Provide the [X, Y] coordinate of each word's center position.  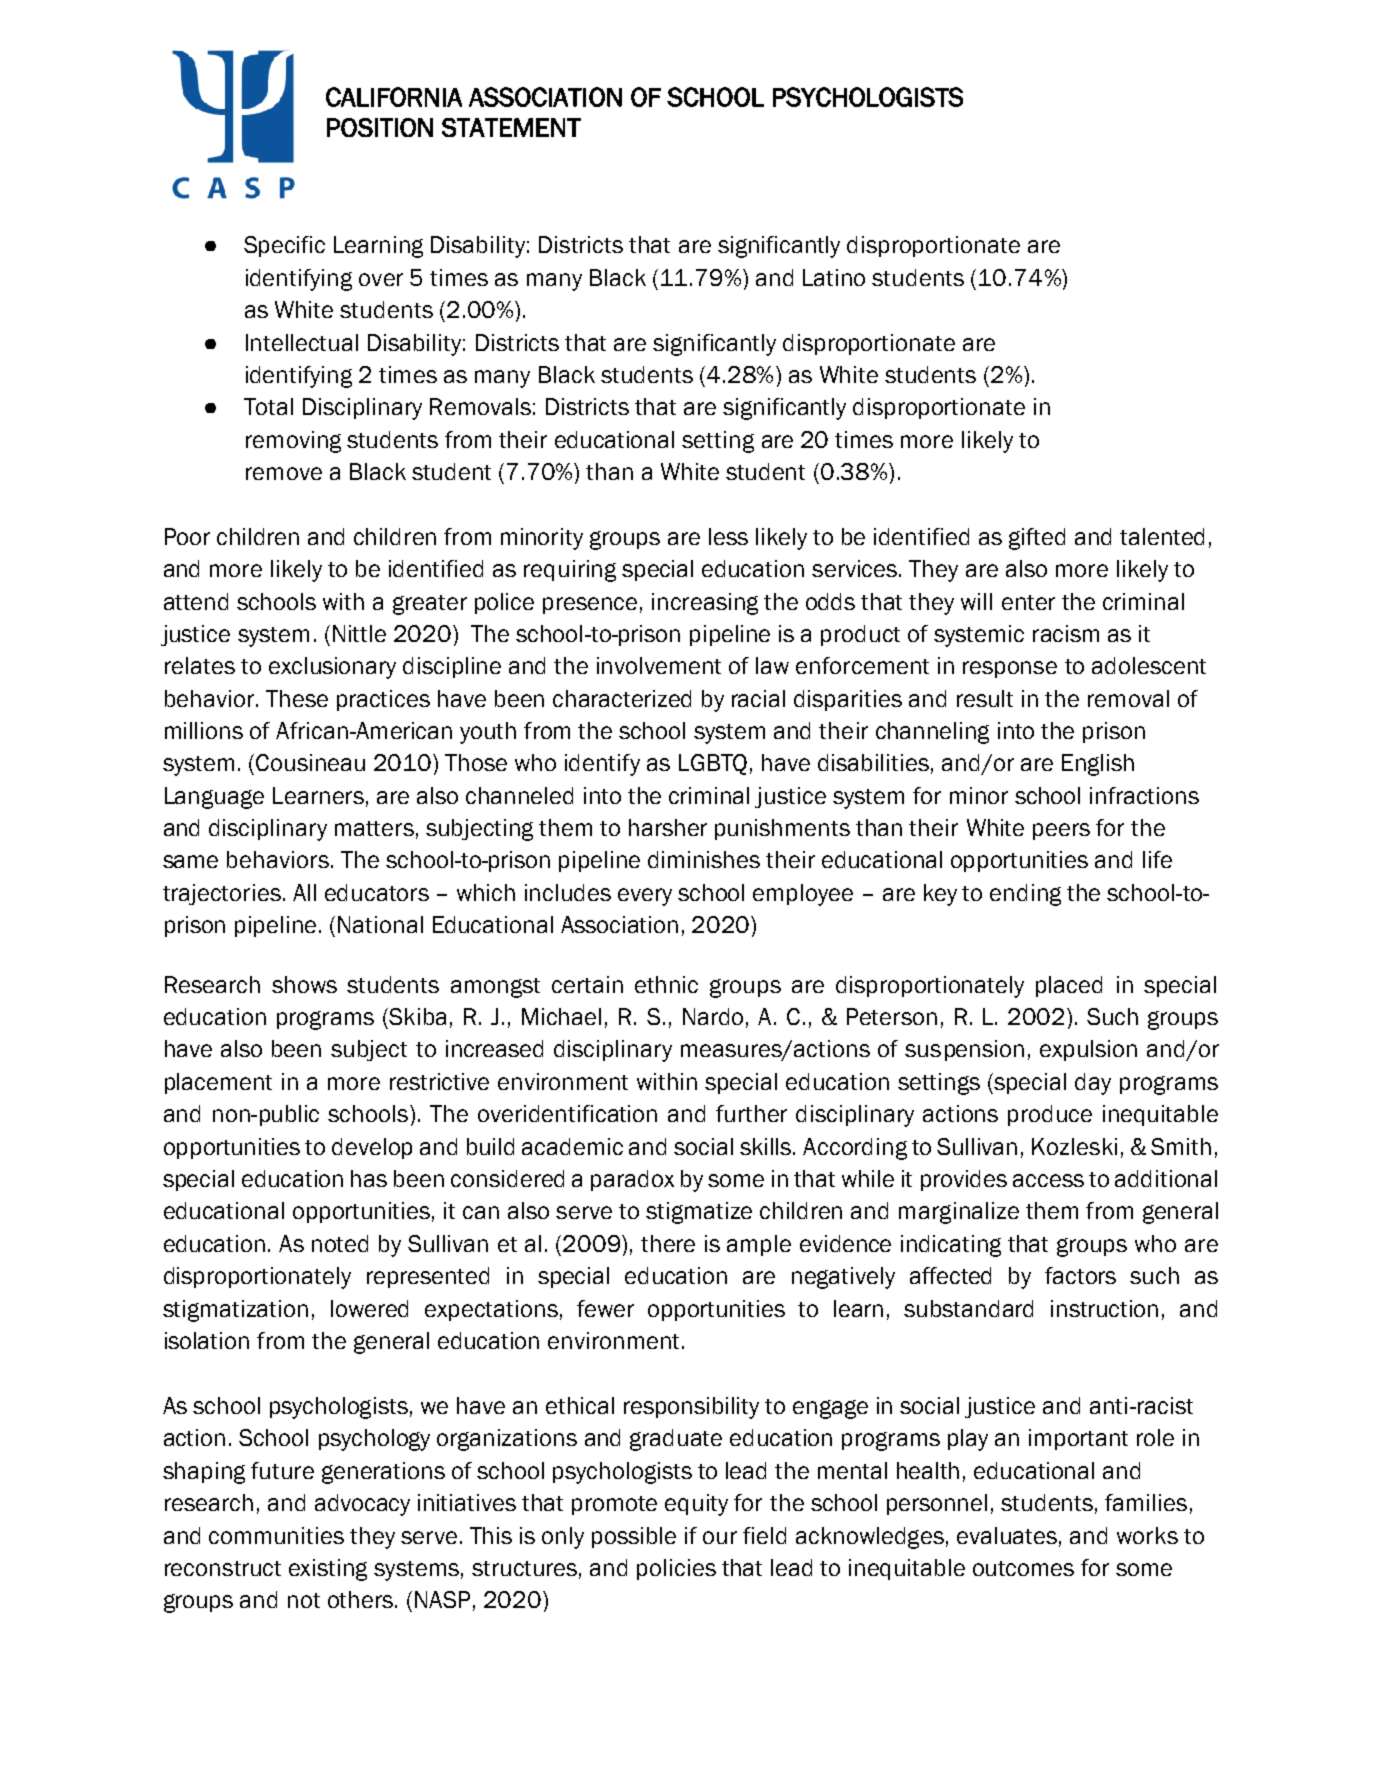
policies [676, 1569]
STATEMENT [511, 127]
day [1093, 1084]
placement [218, 1083]
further [751, 1113]
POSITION [380, 127]
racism [1066, 633]
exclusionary [332, 668]
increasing [705, 604]
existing [328, 1570]
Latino [834, 277]
